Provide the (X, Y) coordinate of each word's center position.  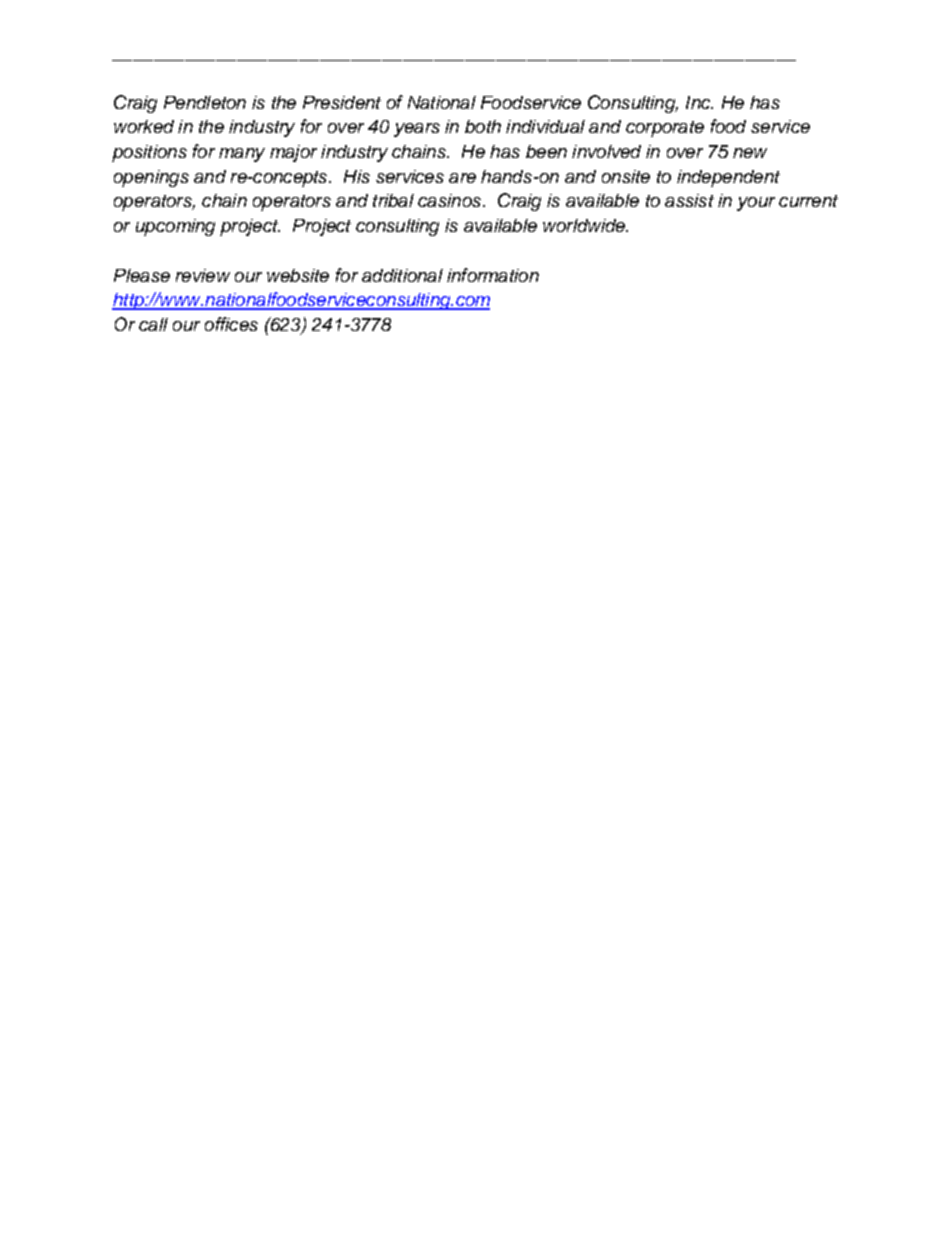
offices (231, 324)
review (203, 275)
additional (402, 275)
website (298, 275)
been (546, 151)
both (483, 126)
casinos (451, 200)
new (750, 153)
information (493, 275)
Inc (699, 102)
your (756, 204)
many (242, 155)
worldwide (585, 225)
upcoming (175, 227)
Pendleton (205, 102)
